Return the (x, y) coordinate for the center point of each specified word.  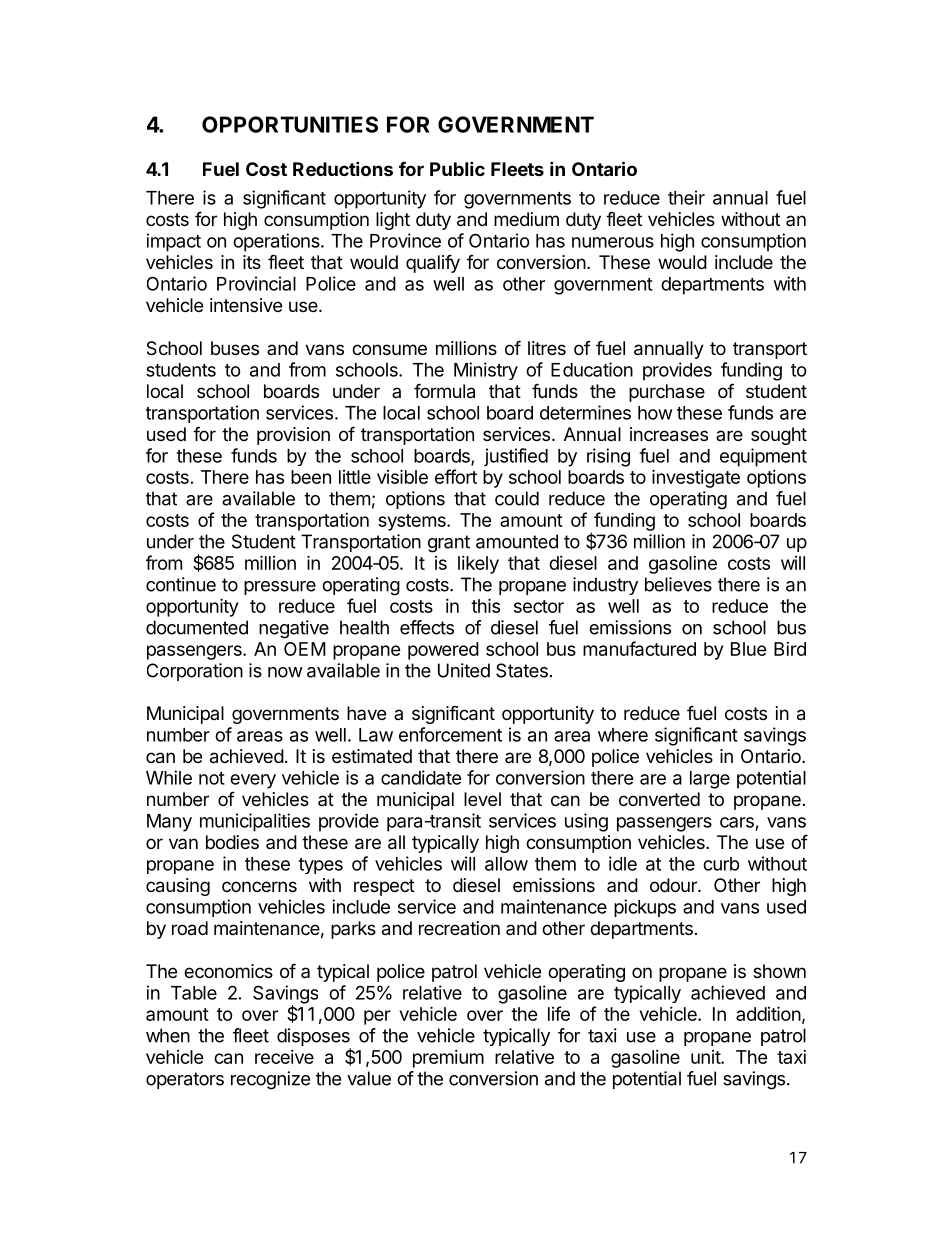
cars (737, 822)
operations (277, 242)
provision (293, 436)
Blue (749, 649)
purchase (667, 393)
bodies (232, 842)
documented (197, 627)
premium (448, 1059)
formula (444, 391)
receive (284, 1057)
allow (506, 864)
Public (457, 168)
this (485, 605)
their (686, 197)
